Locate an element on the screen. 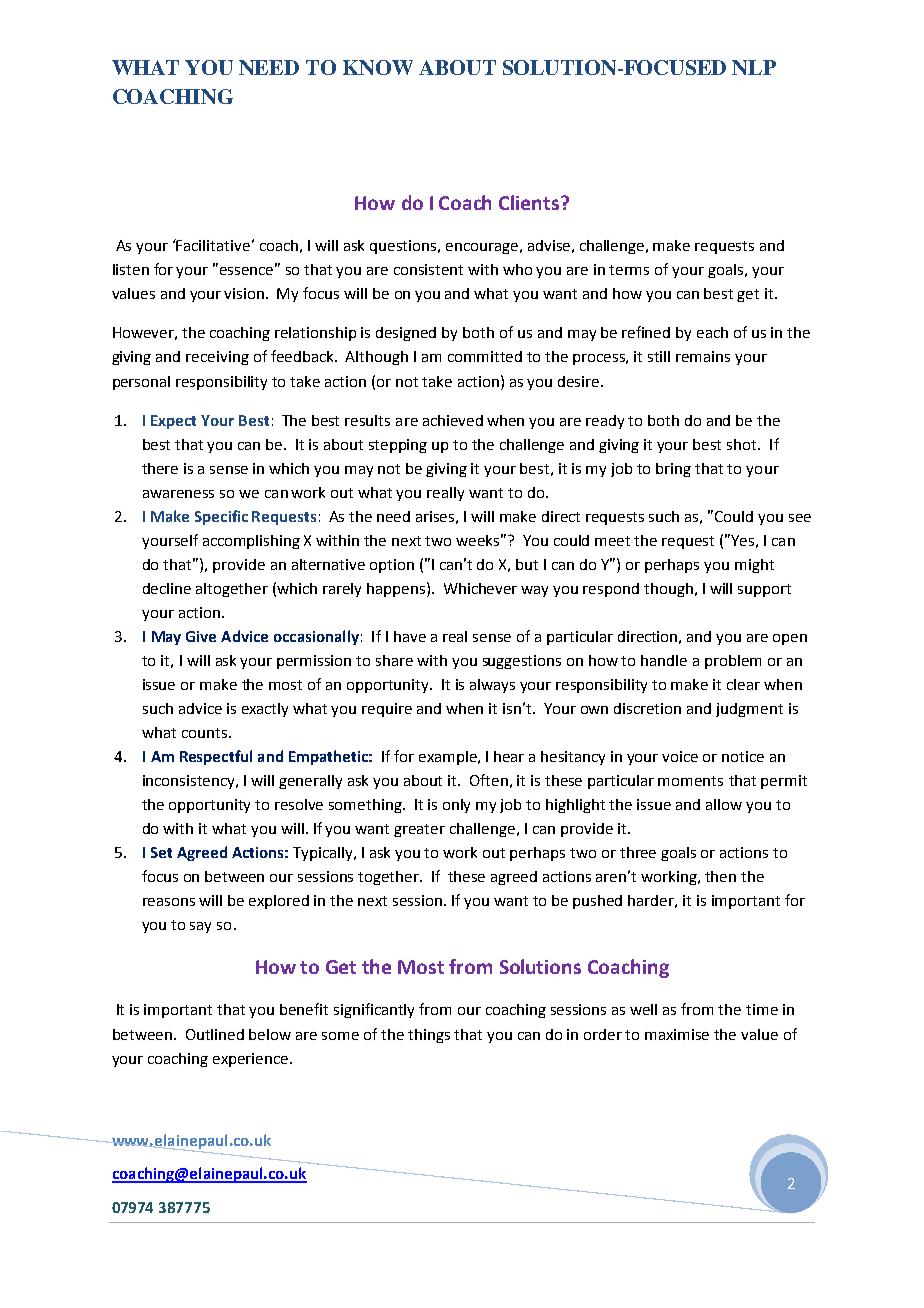 The image size is (924, 1308). Outlined is located at coordinates (215, 1034).
